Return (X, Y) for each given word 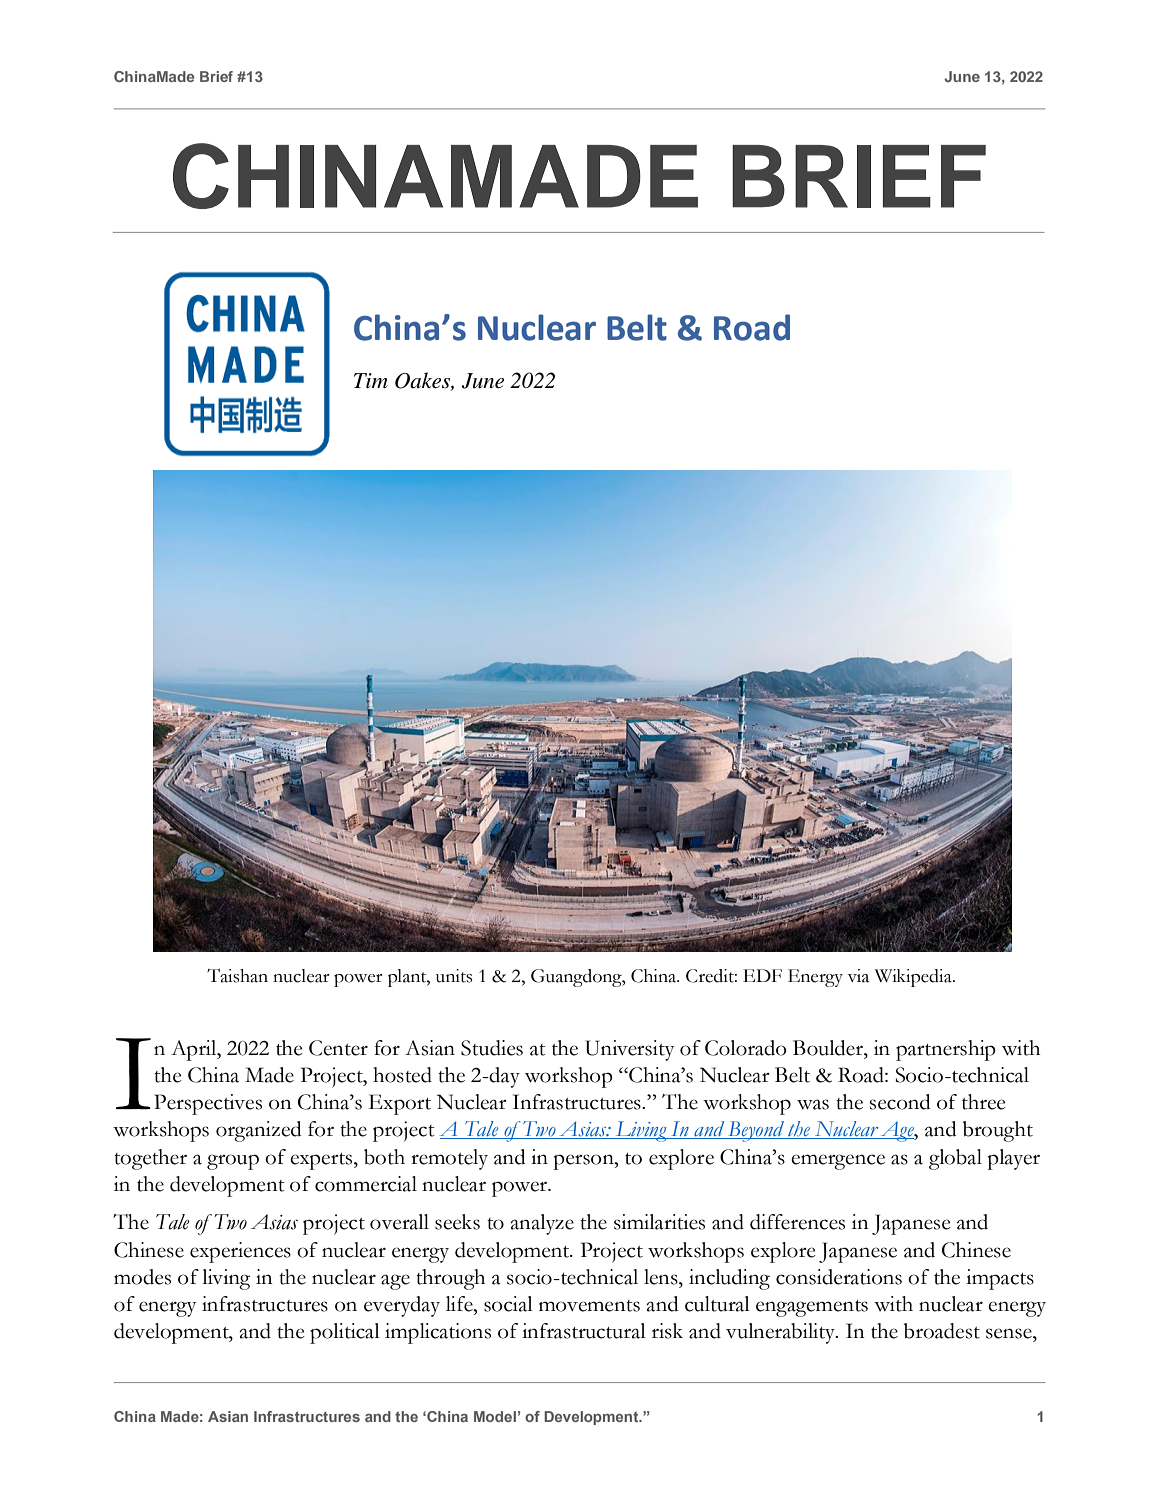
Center (338, 1048)
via (858, 976)
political (345, 1333)
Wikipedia (914, 978)
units (454, 976)
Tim (371, 381)
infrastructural (584, 1331)
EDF (762, 975)
